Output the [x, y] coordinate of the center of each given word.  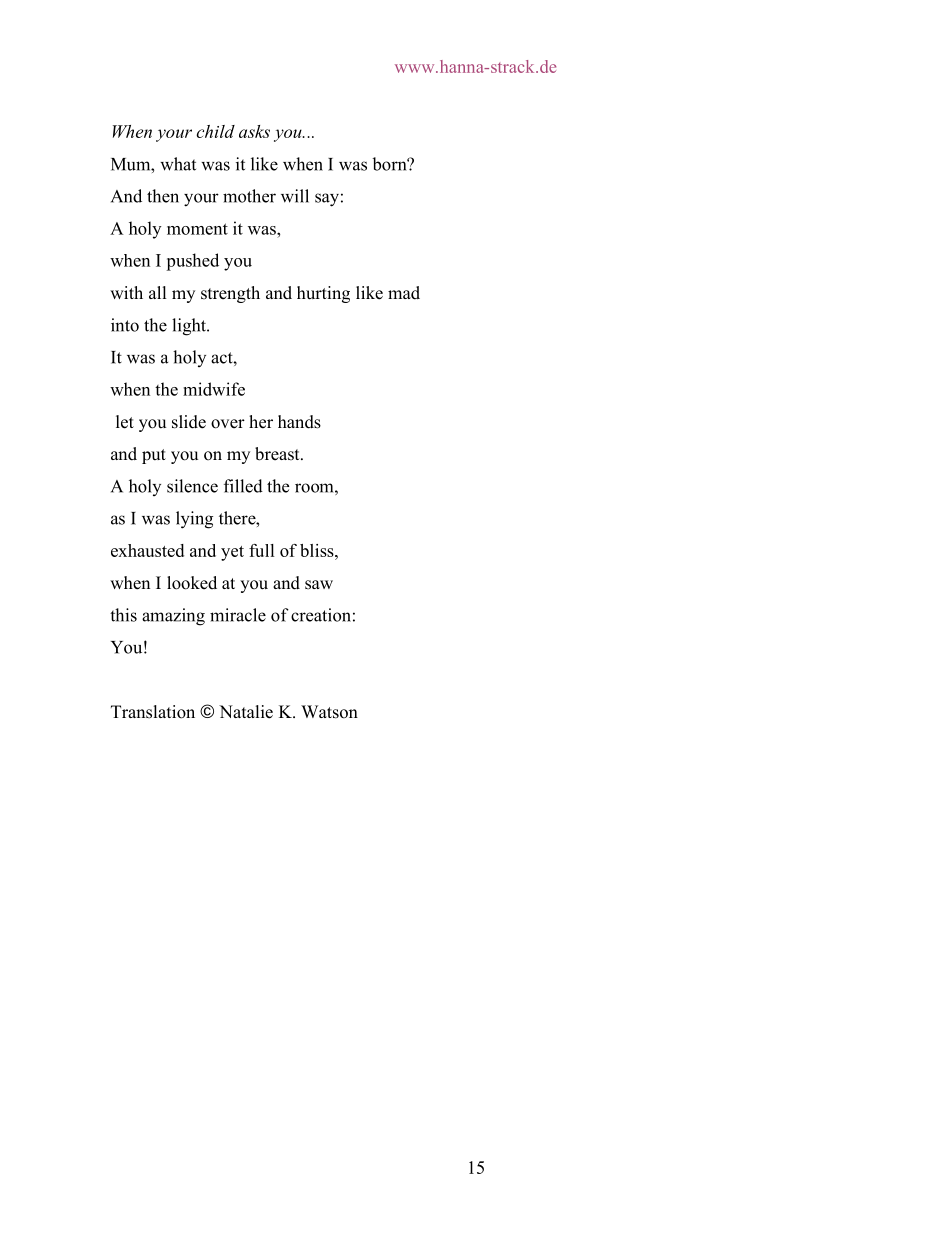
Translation [153, 712]
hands [299, 422]
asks [254, 131]
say [327, 200]
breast [278, 454]
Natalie [246, 712]
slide [189, 422]
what [178, 164]
